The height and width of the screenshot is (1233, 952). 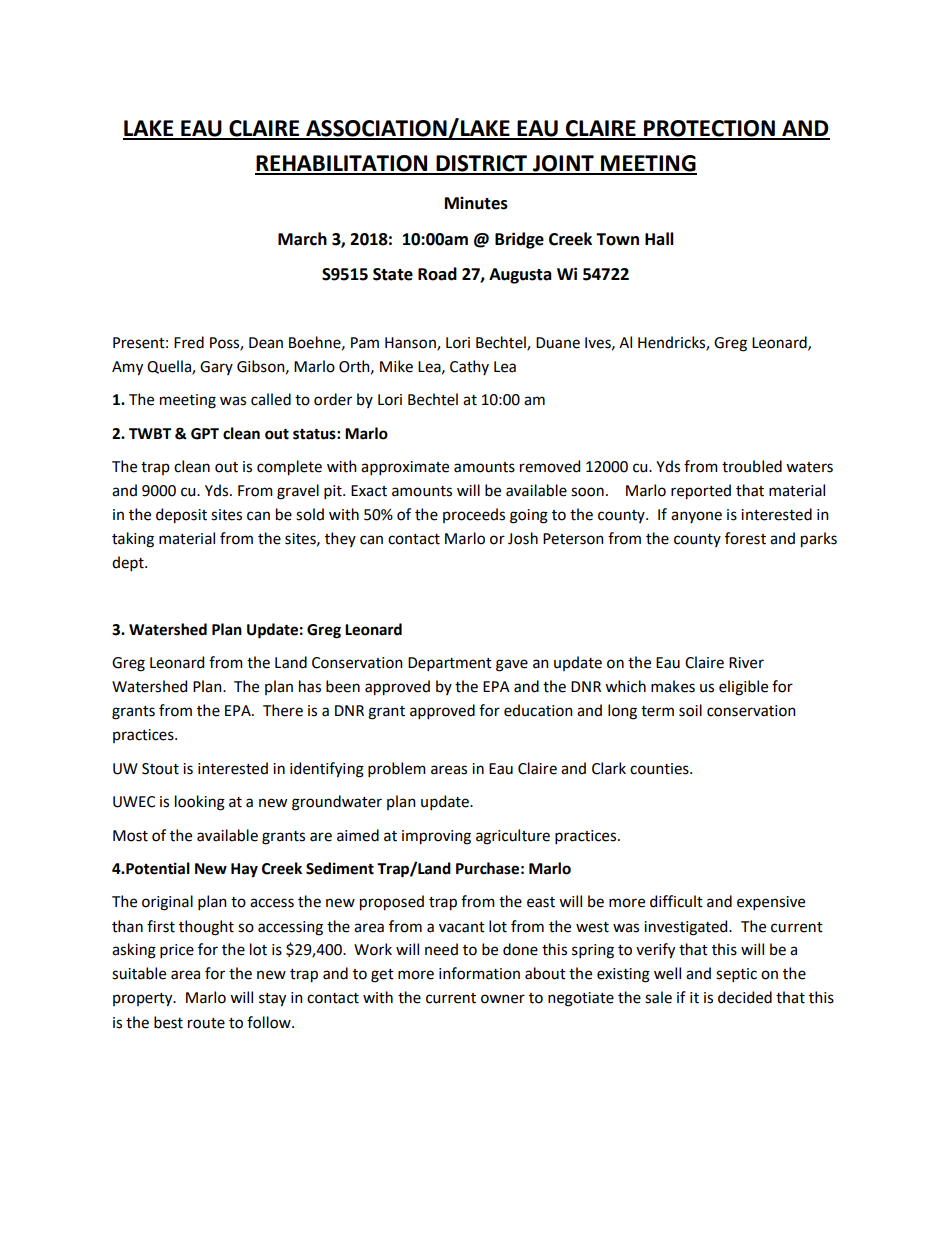 I want to click on Josh, so click(x=523, y=538).
